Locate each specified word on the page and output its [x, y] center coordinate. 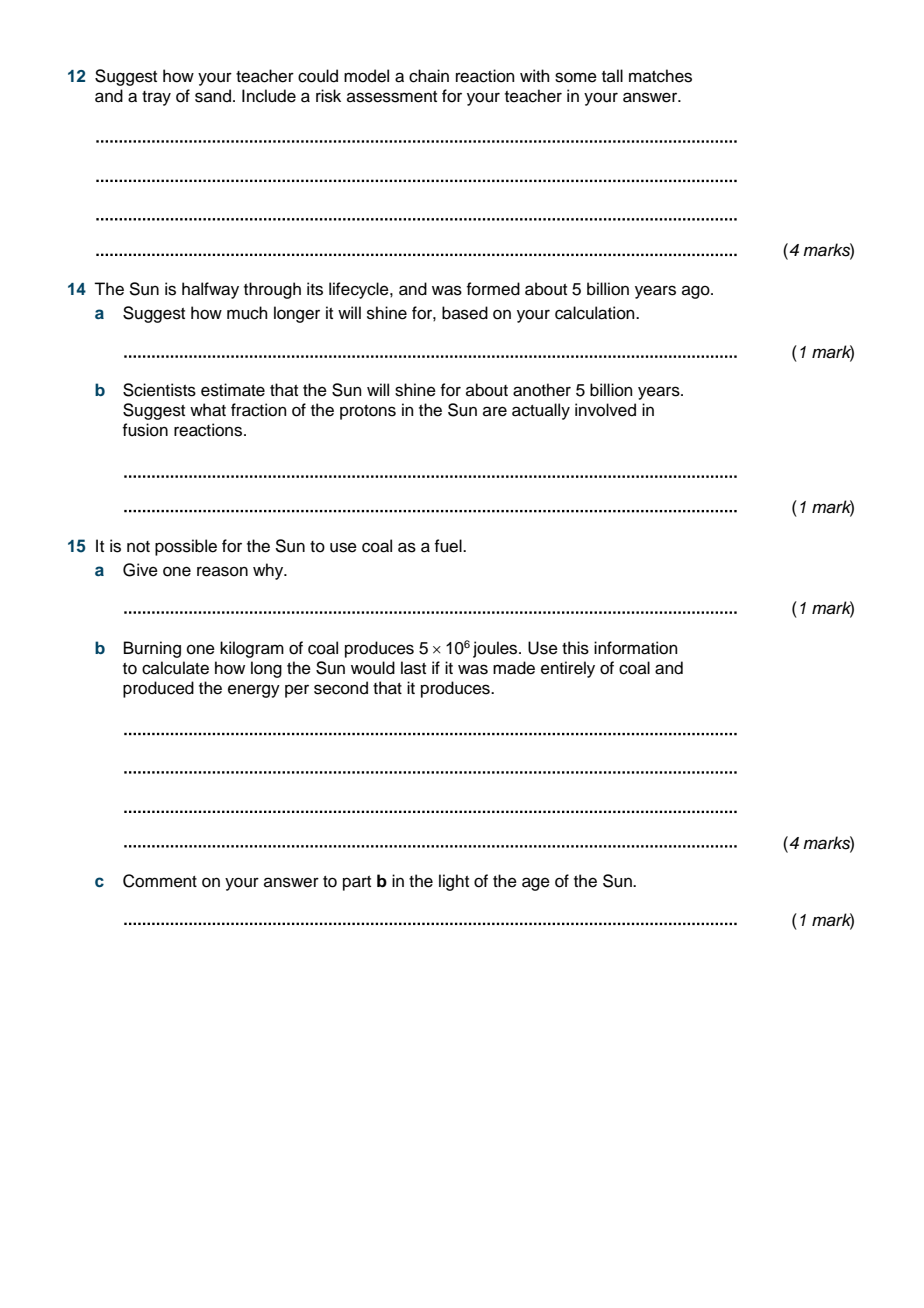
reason [222, 571]
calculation [596, 313]
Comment [160, 881]
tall [612, 75]
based [465, 313]
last [413, 668]
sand [213, 96]
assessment [392, 97]
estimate [233, 390]
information [636, 648]
